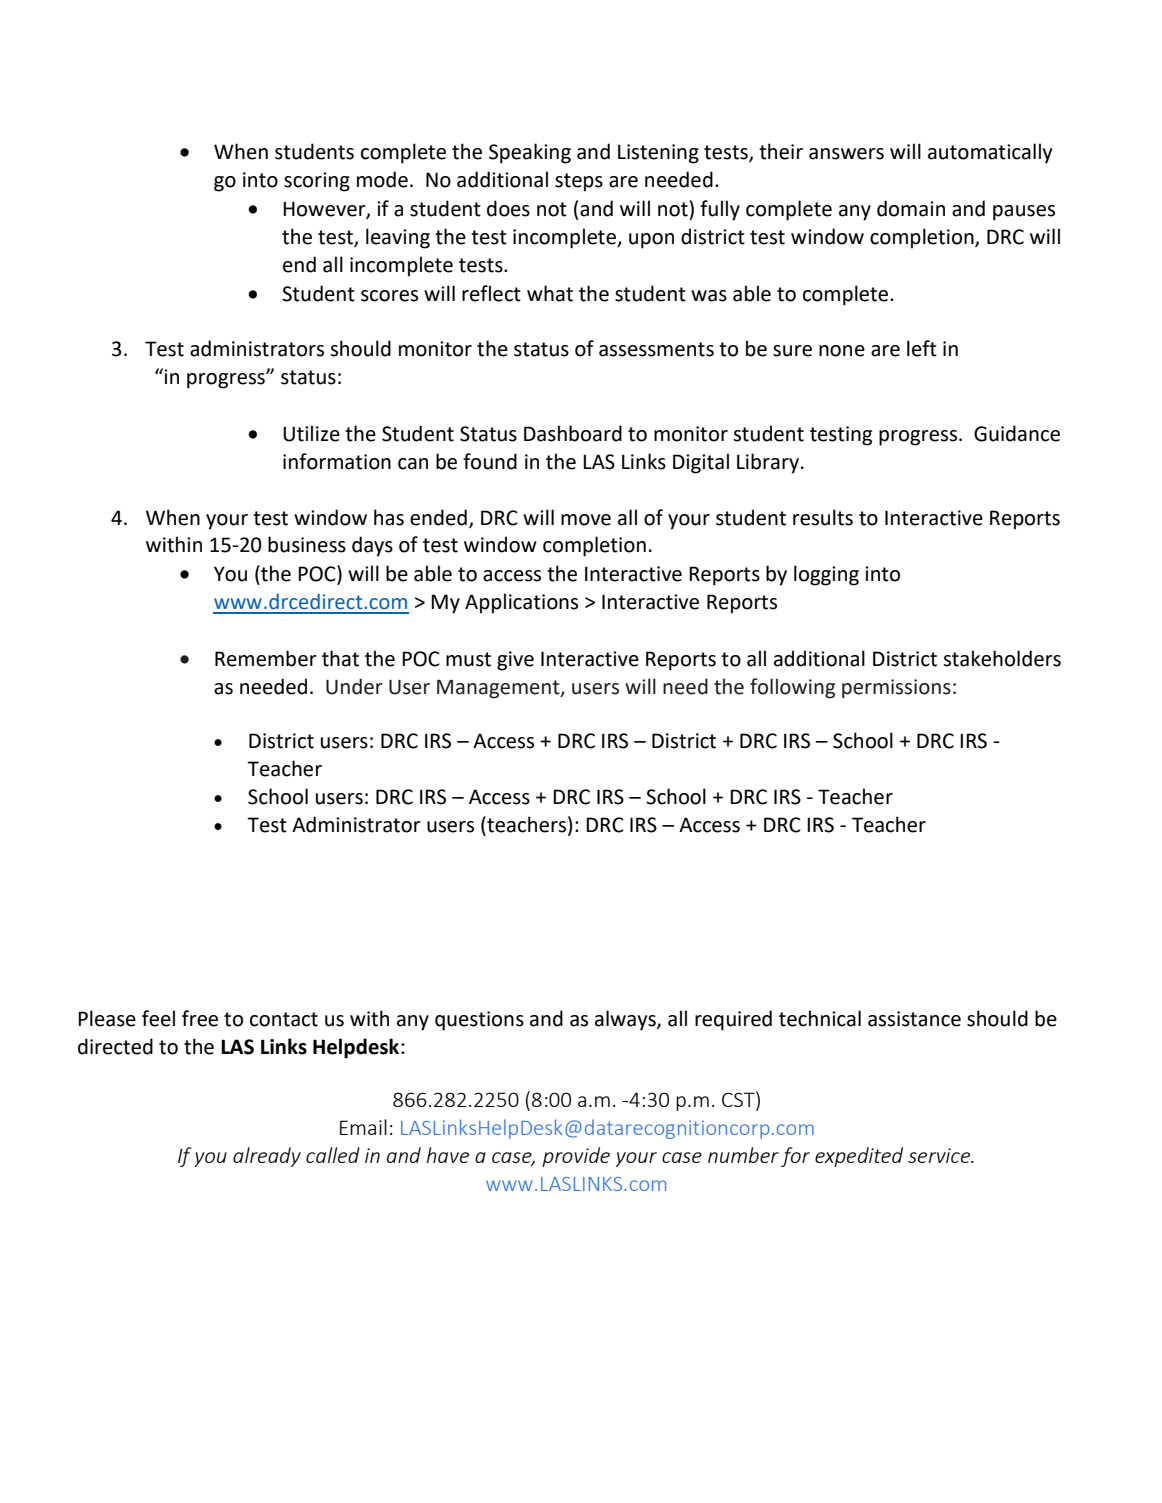  What do you see at coordinates (896, 689) in the screenshot?
I see `permissions` at bounding box center [896, 689].
